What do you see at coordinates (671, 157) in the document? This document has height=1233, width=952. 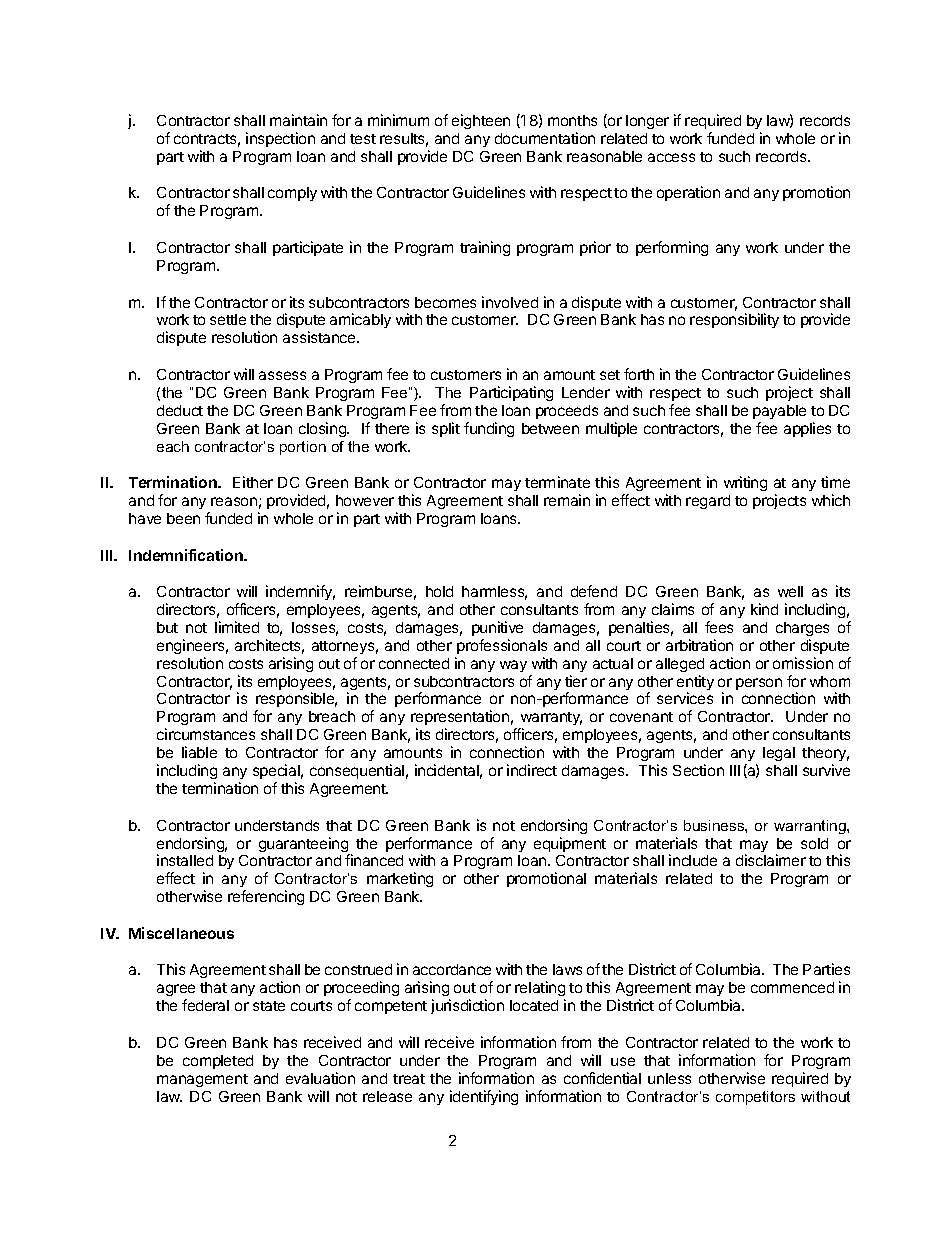 I see `access` at bounding box center [671, 157].
